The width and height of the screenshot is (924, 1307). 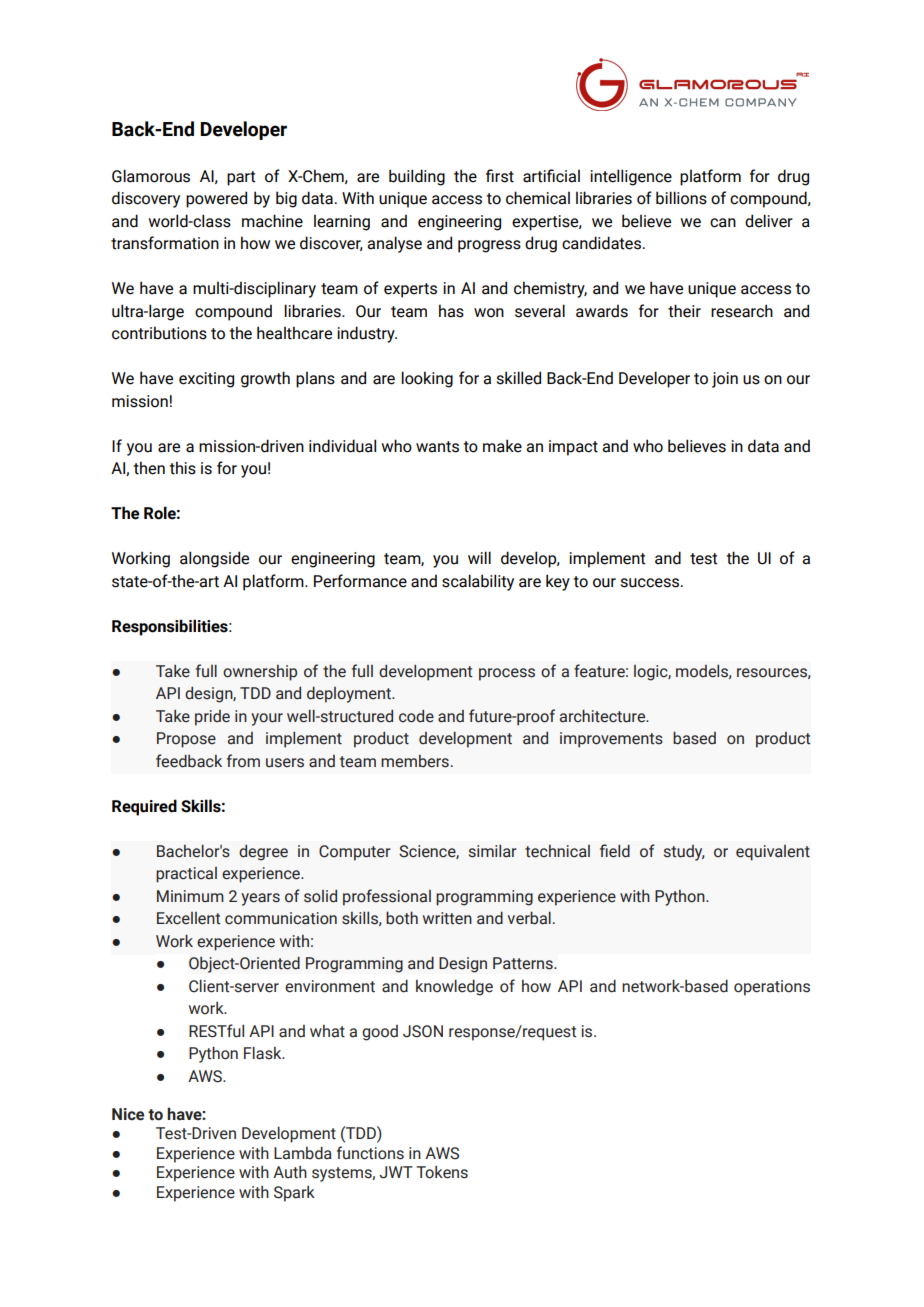 I want to click on operations, so click(x=772, y=988).
